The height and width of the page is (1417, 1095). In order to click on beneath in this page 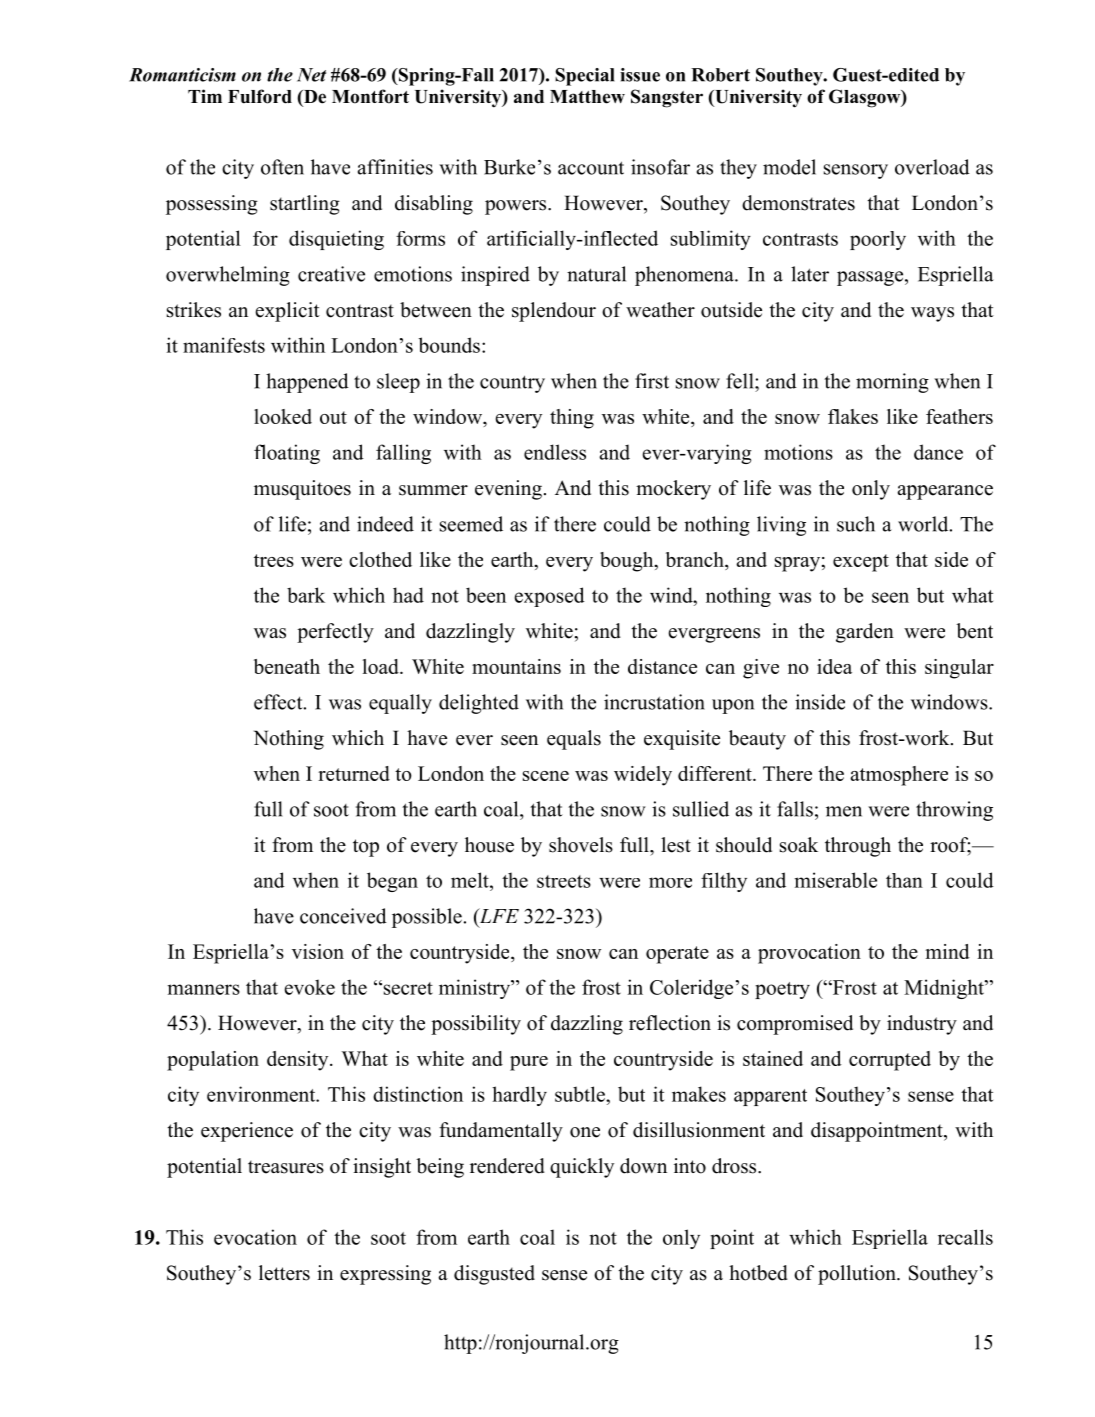, I will do `click(287, 666)`.
